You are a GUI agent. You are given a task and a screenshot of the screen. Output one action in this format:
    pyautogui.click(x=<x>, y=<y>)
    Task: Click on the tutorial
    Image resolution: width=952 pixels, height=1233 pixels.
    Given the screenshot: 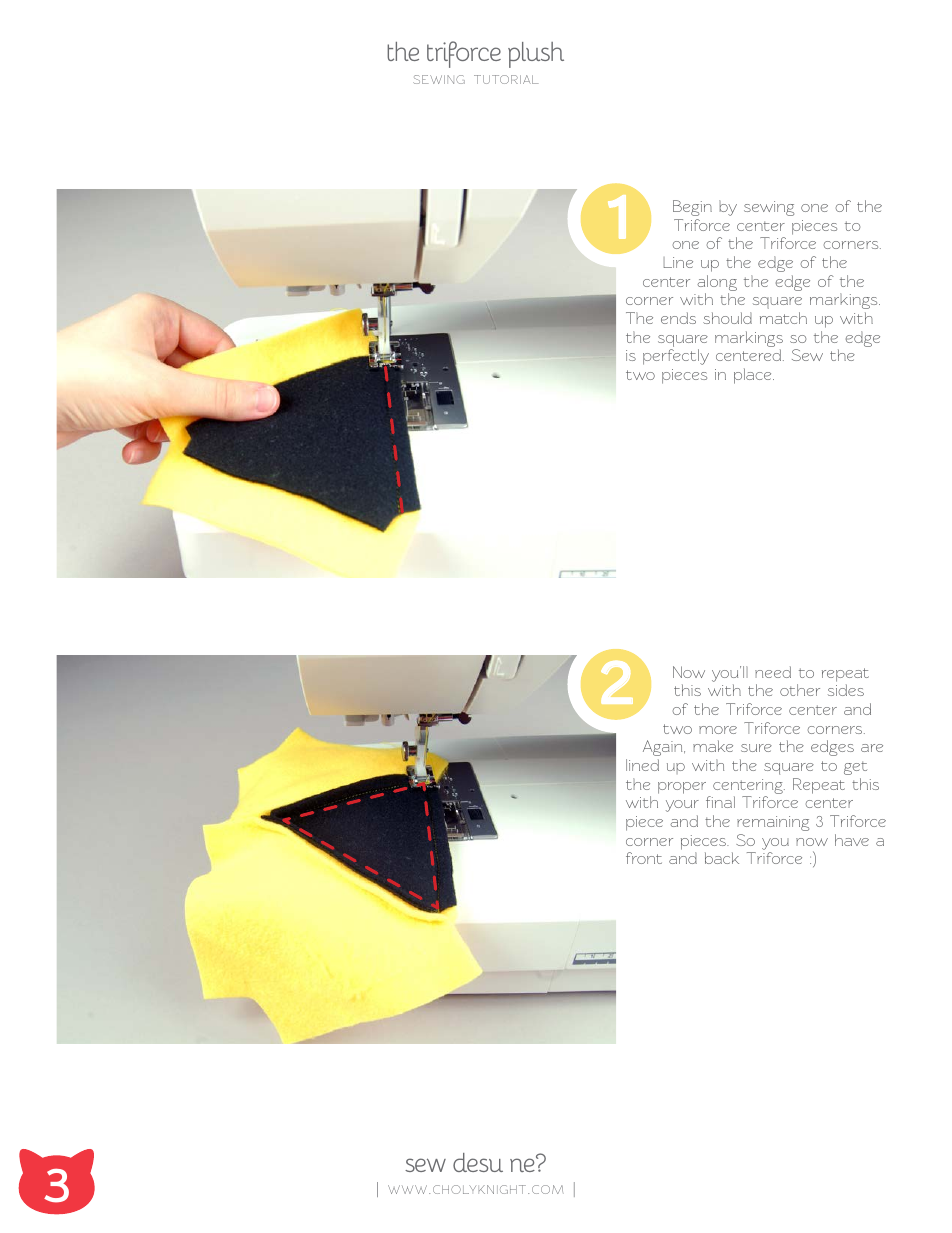 What is the action you would take?
    pyautogui.click(x=506, y=79)
